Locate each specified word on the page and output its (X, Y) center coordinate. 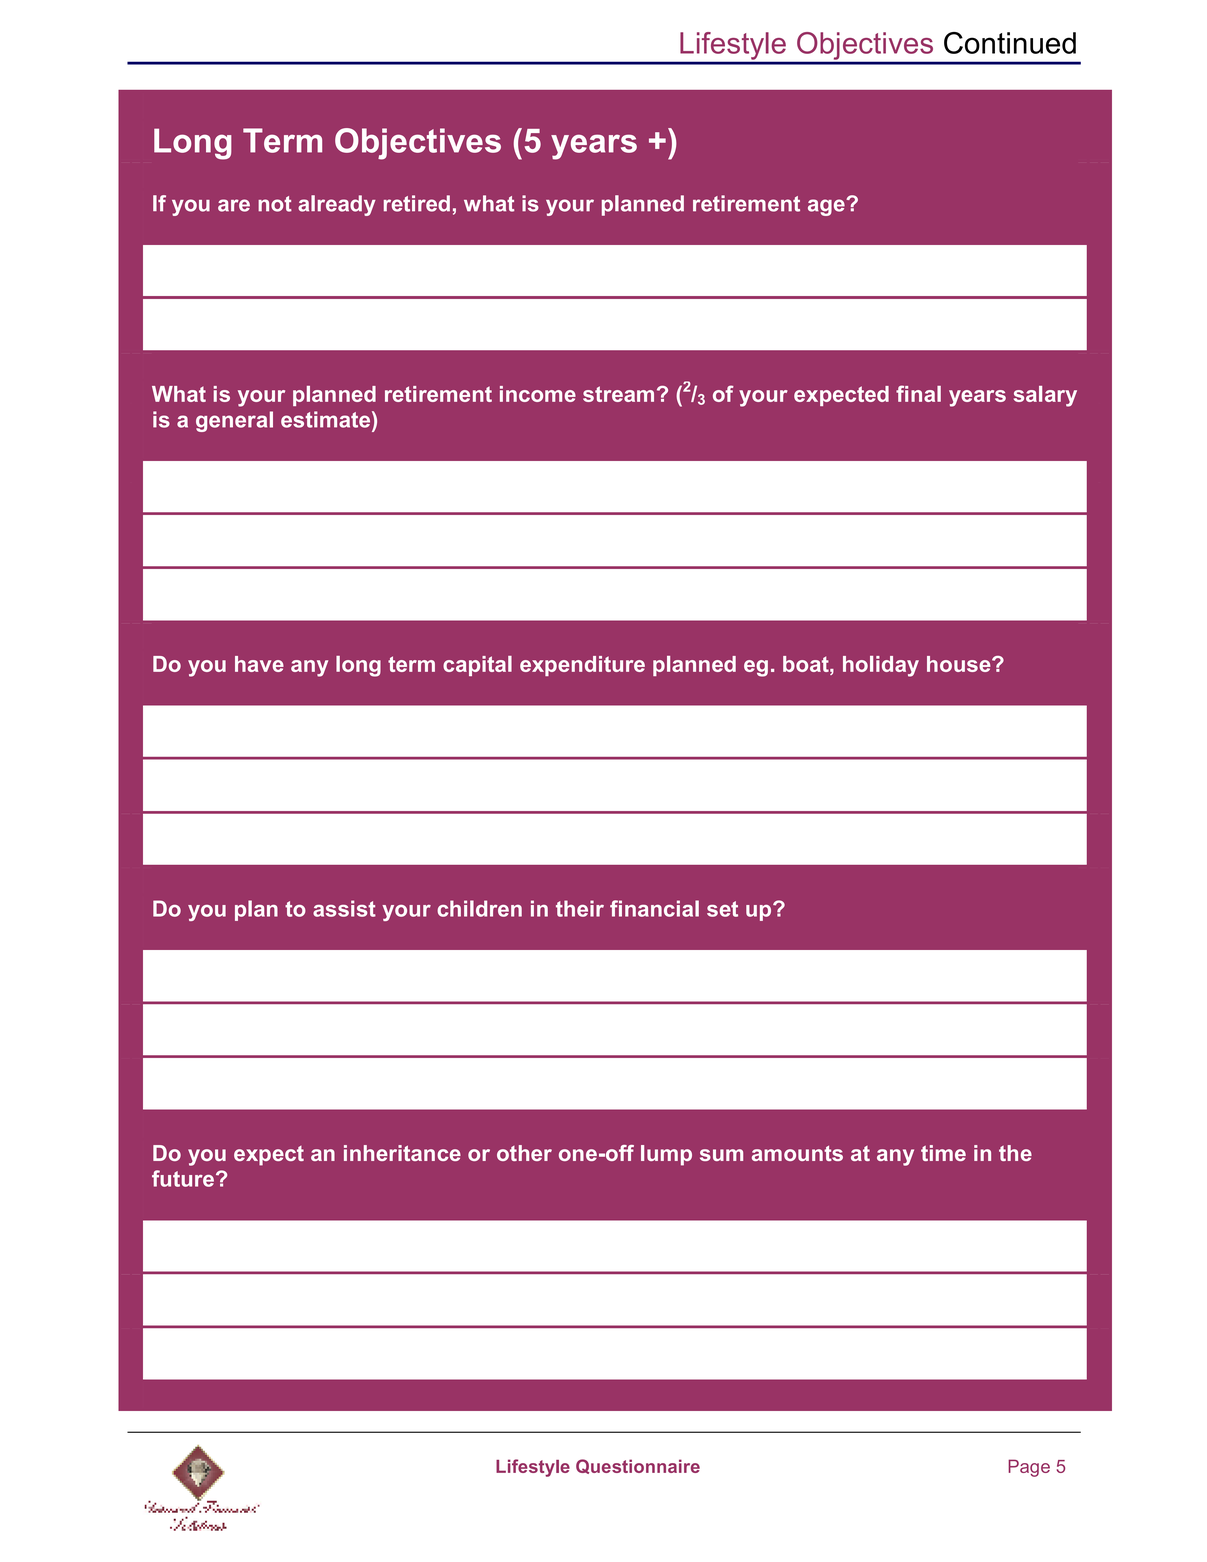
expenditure (582, 666)
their (580, 908)
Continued (1010, 43)
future (183, 1178)
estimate (327, 419)
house (960, 664)
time (943, 1153)
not (275, 204)
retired (417, 203)
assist (344, 908)
